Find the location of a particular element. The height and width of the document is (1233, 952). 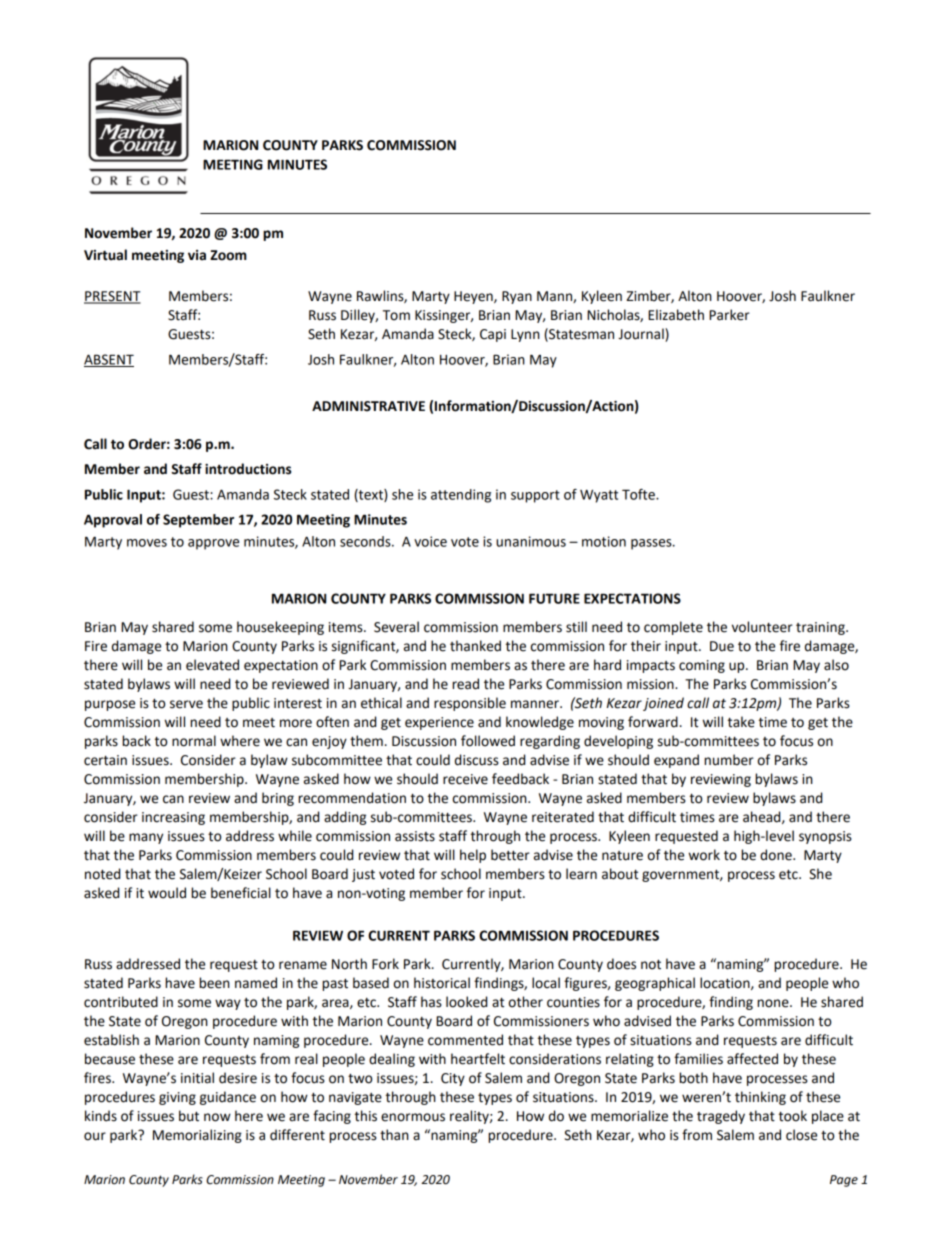

done is located at coordinates (777, 855).
